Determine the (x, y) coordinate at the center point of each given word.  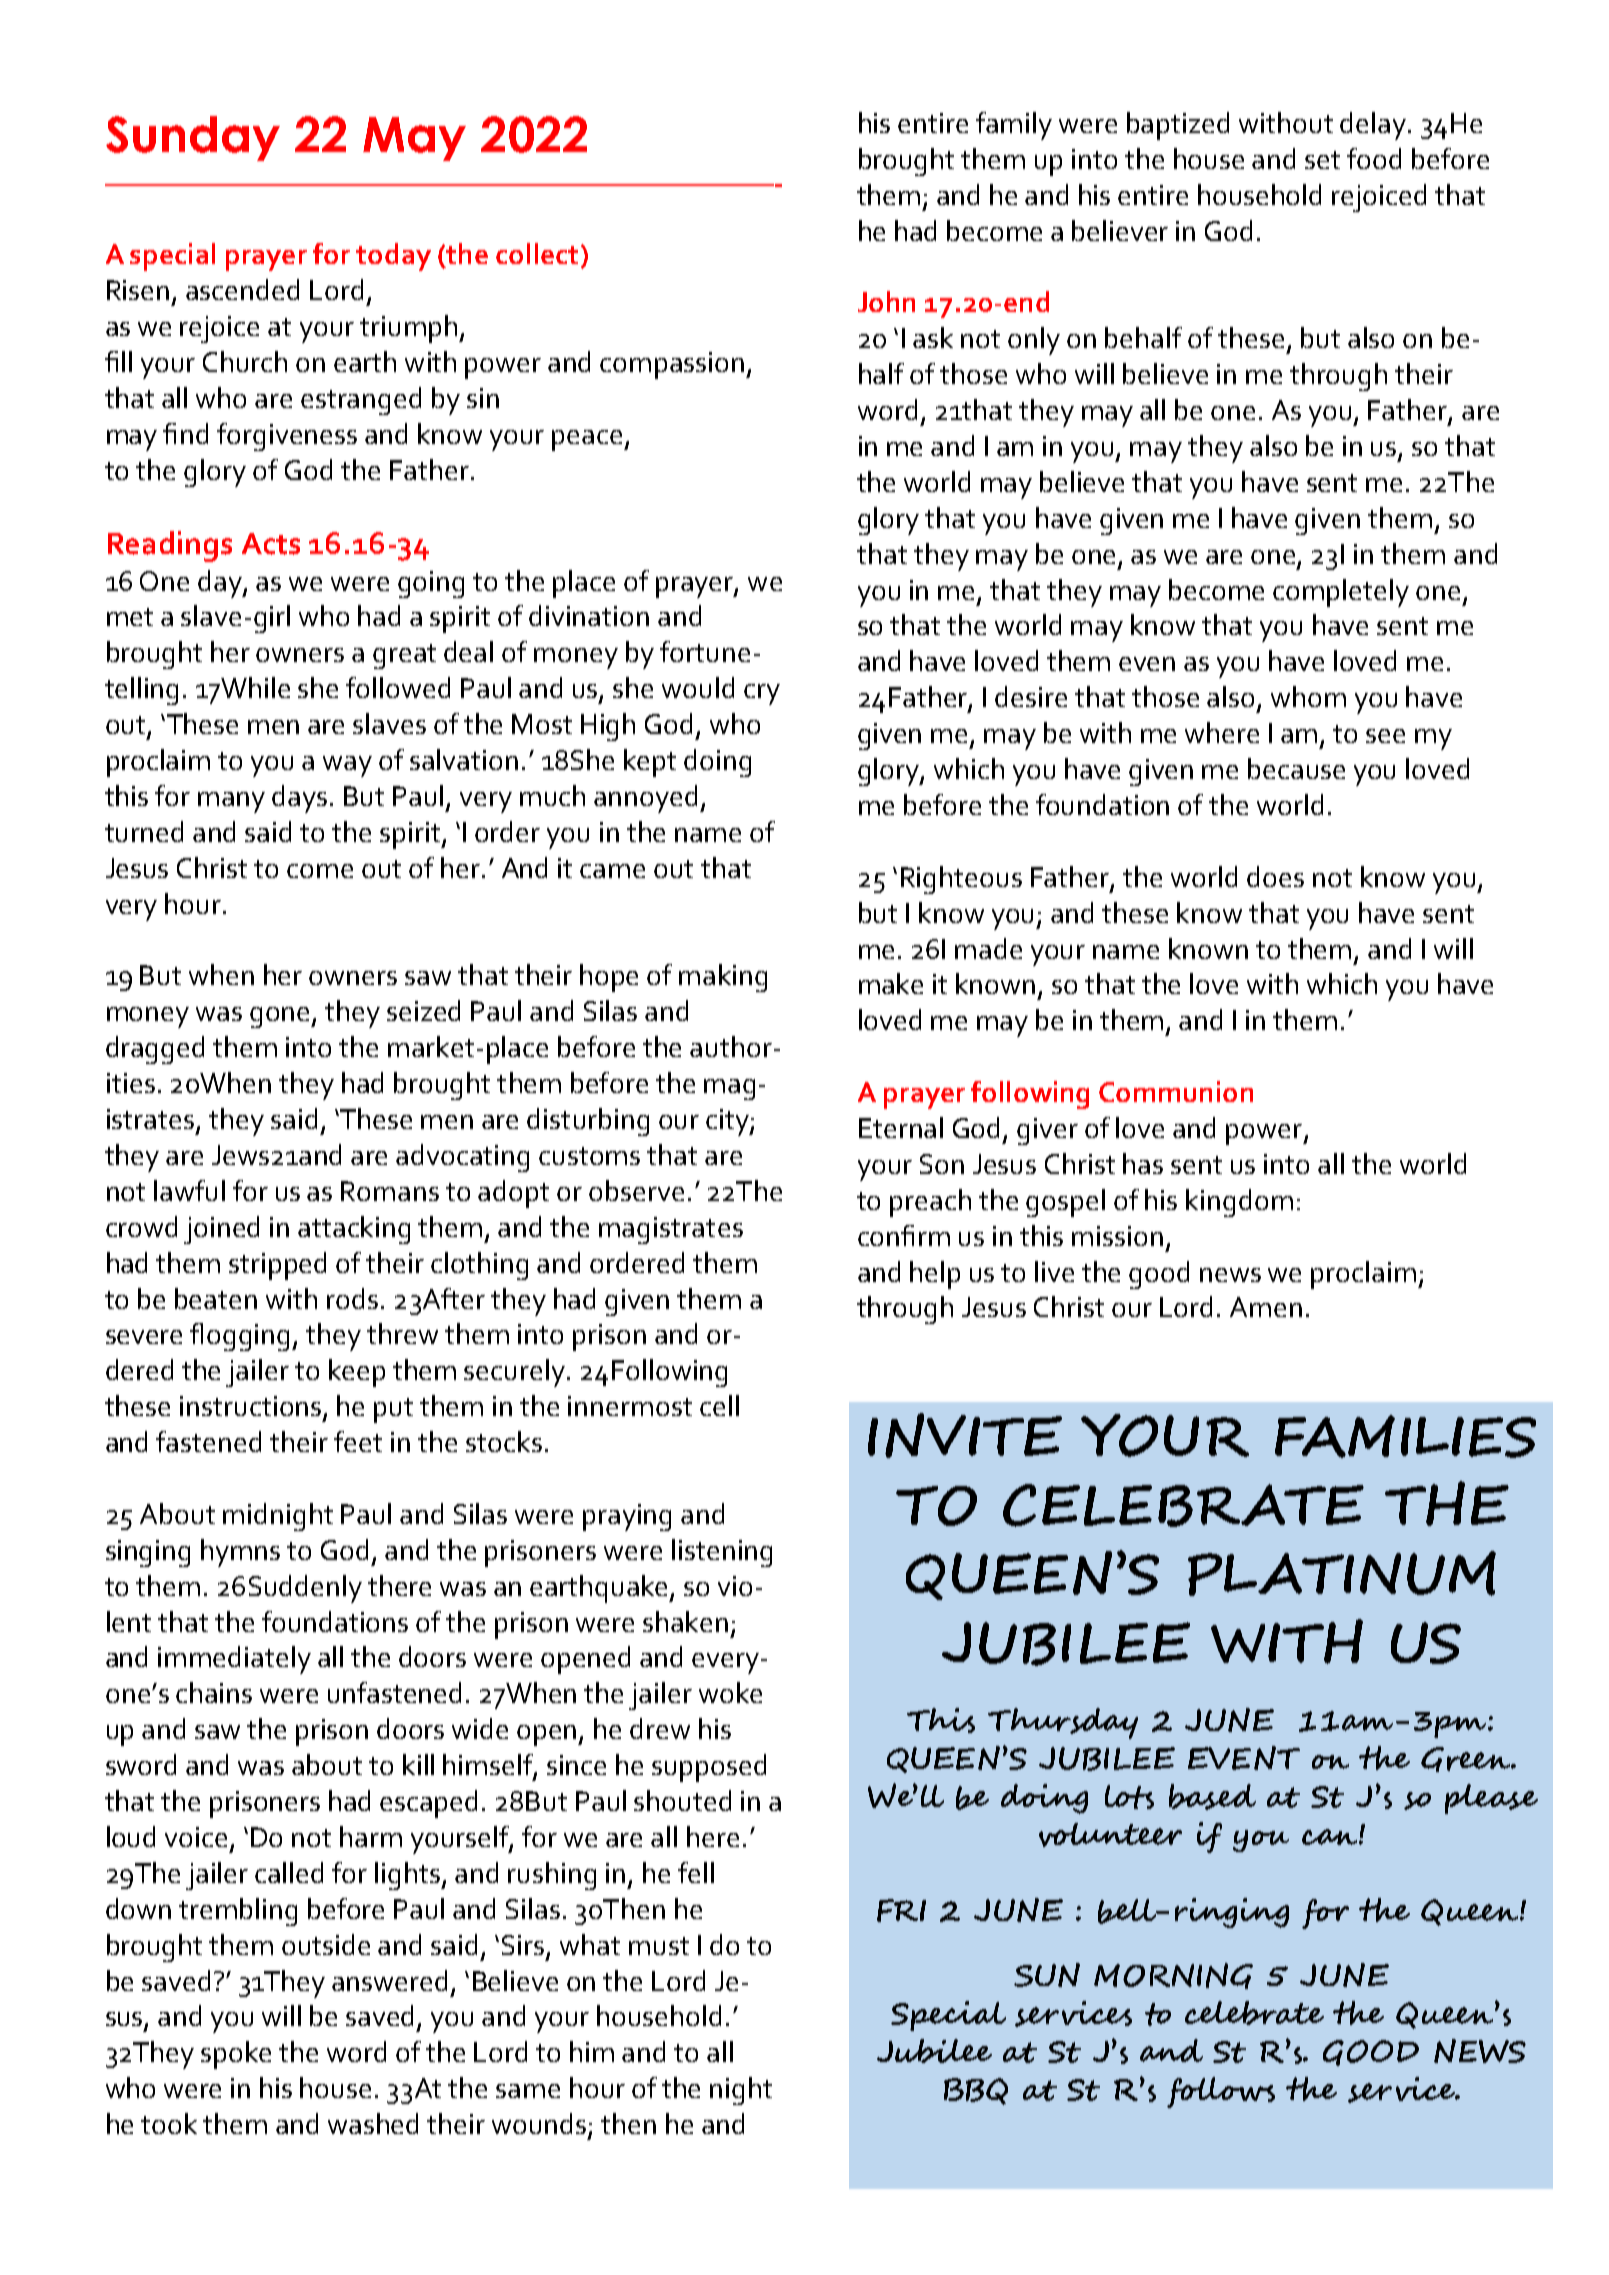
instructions (252, 1407)
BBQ (976, 2091)
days (299, 799)
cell (719, 1405)
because (1296, 768)
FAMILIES (1405, 1436)
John (886, 301)
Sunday (193, 138)
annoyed (645, 799)
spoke (236, 2055)
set (1322, 160)
